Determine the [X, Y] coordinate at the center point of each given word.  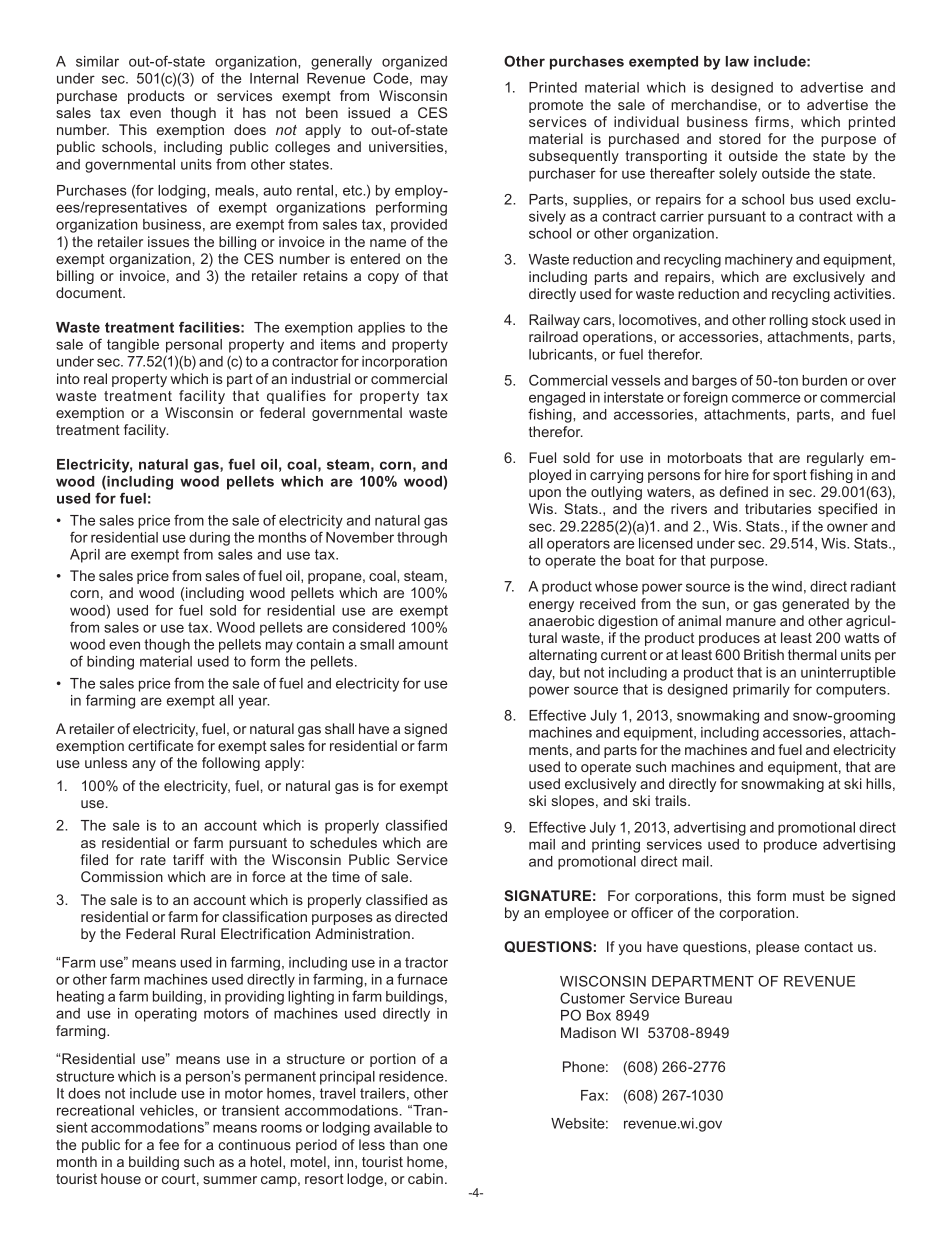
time [346, 876]
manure [751, 622]
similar [97, 61]
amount [423, 644]
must [809, 896]
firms [772, 121]
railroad [553, 336]
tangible [133, 346]
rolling [789, 321]
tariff [188, 859]
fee [169, 1144]
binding [110, 663]
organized [414, 63]
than [404, 1144]
